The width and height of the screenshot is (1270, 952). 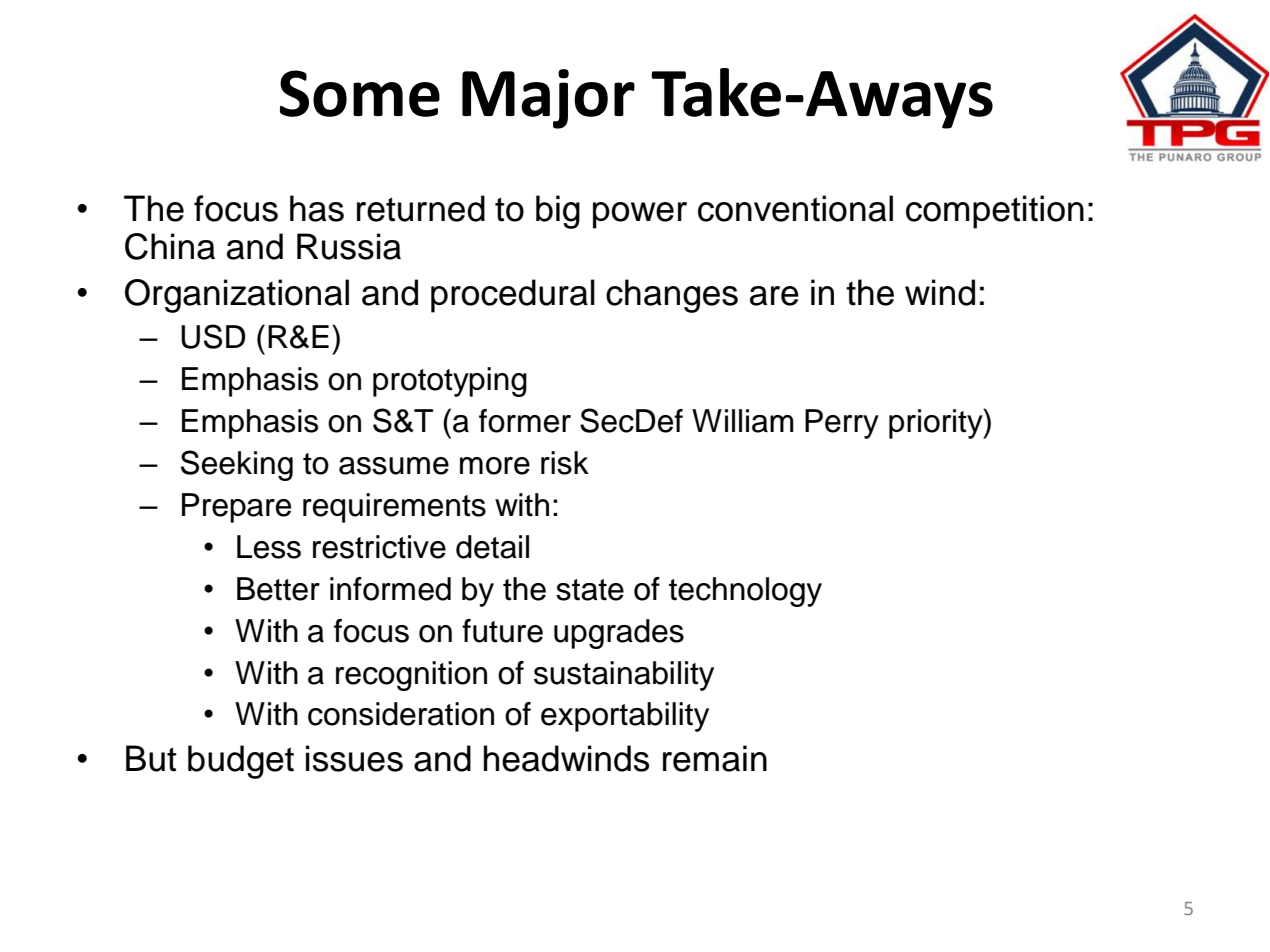 I want to click on Seeking, so click(x=237, y=465).
